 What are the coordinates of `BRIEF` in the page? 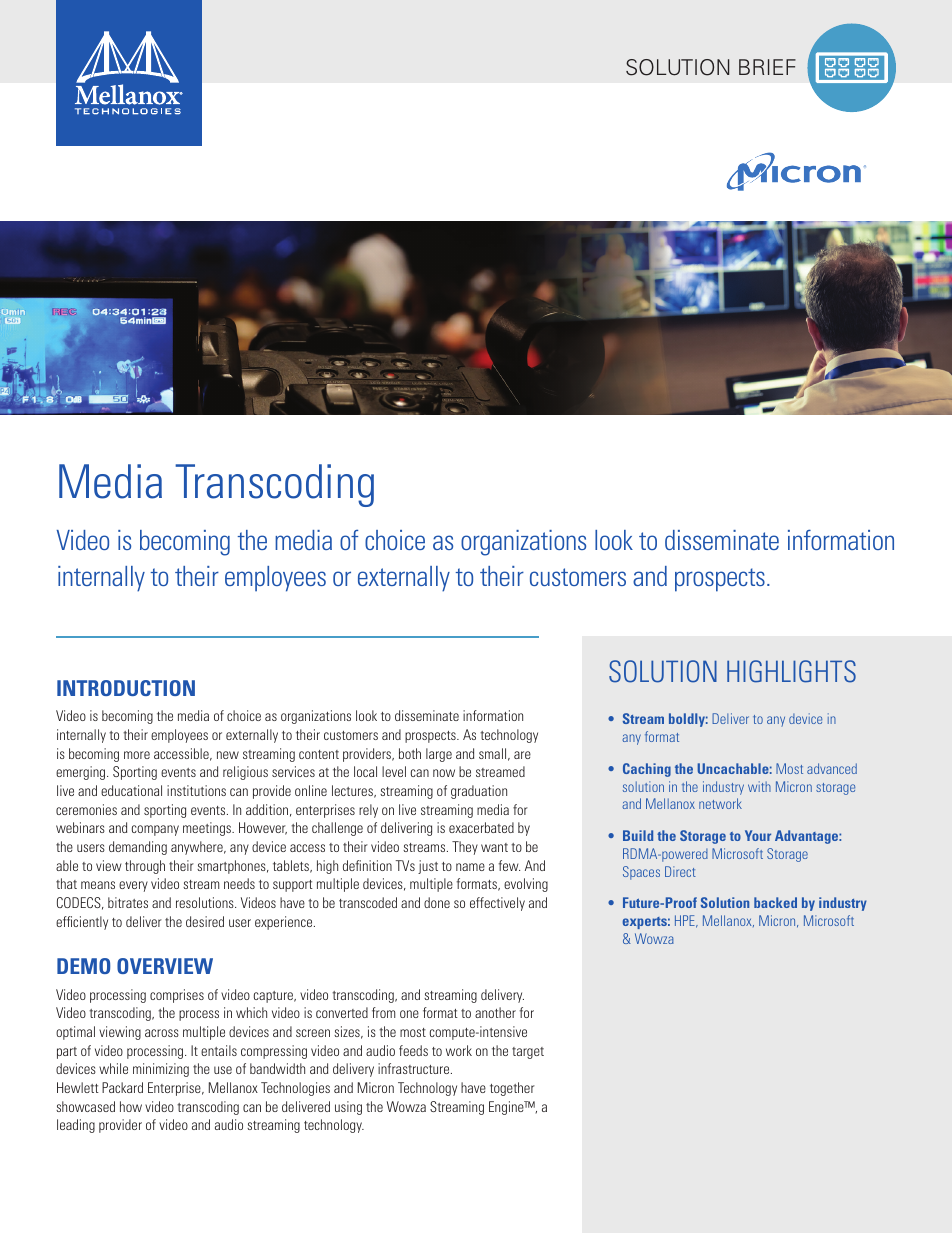 It's located at (767, 67).
